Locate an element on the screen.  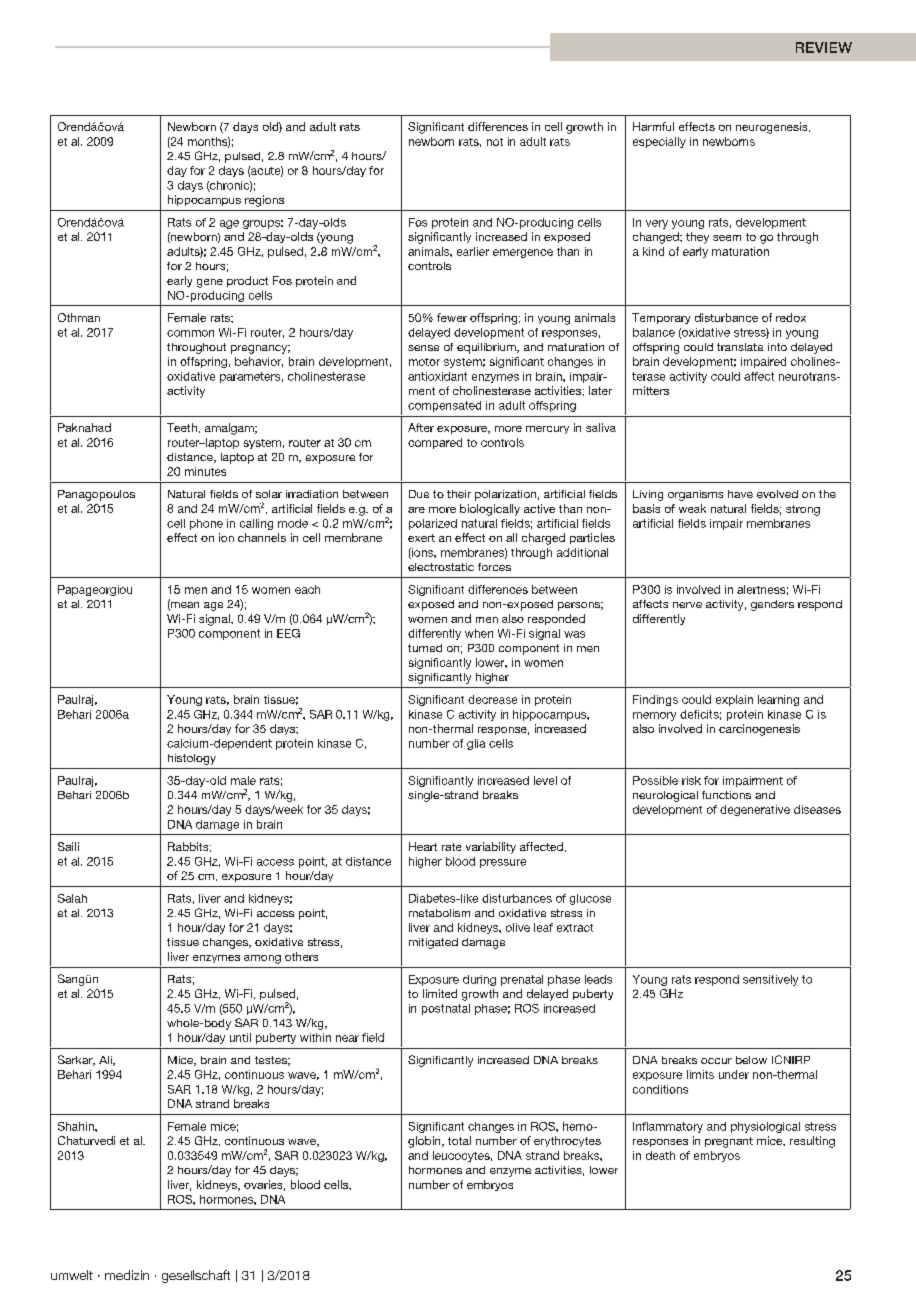
Salah is located at coordinates (72, 898).
